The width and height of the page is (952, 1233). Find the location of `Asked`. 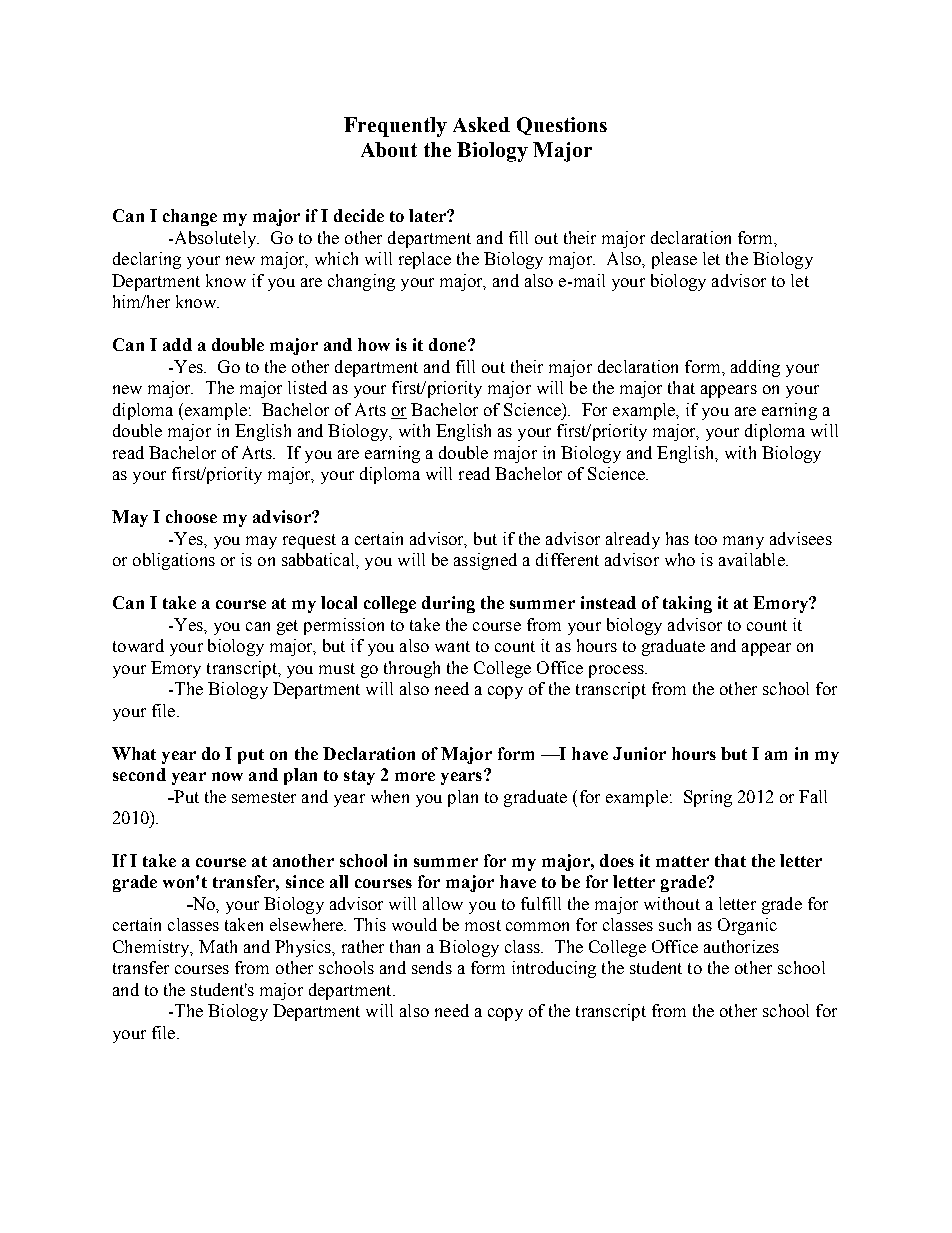

Asked is located at coordinates (481, 124).
